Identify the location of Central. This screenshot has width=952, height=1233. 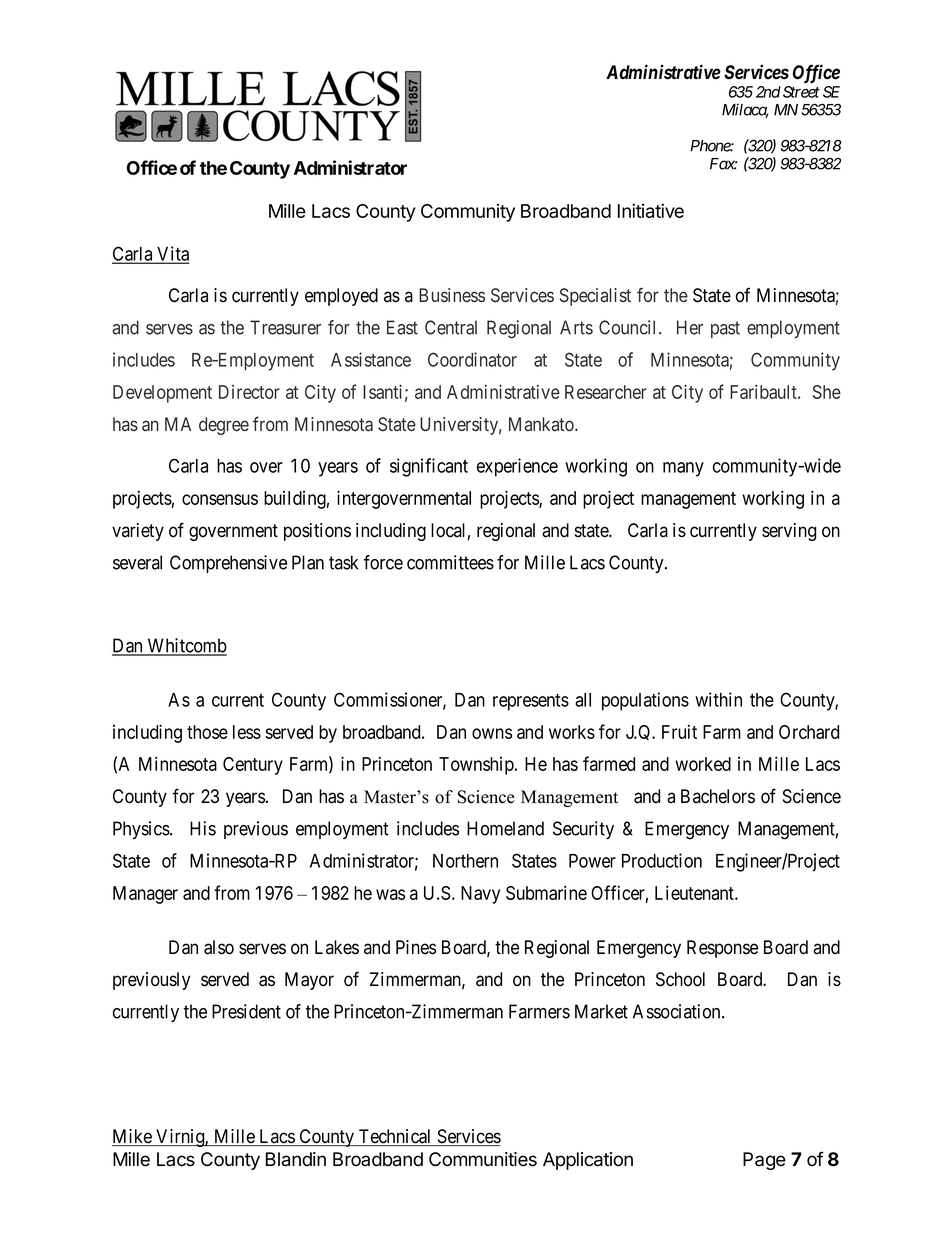
(451, 327).
